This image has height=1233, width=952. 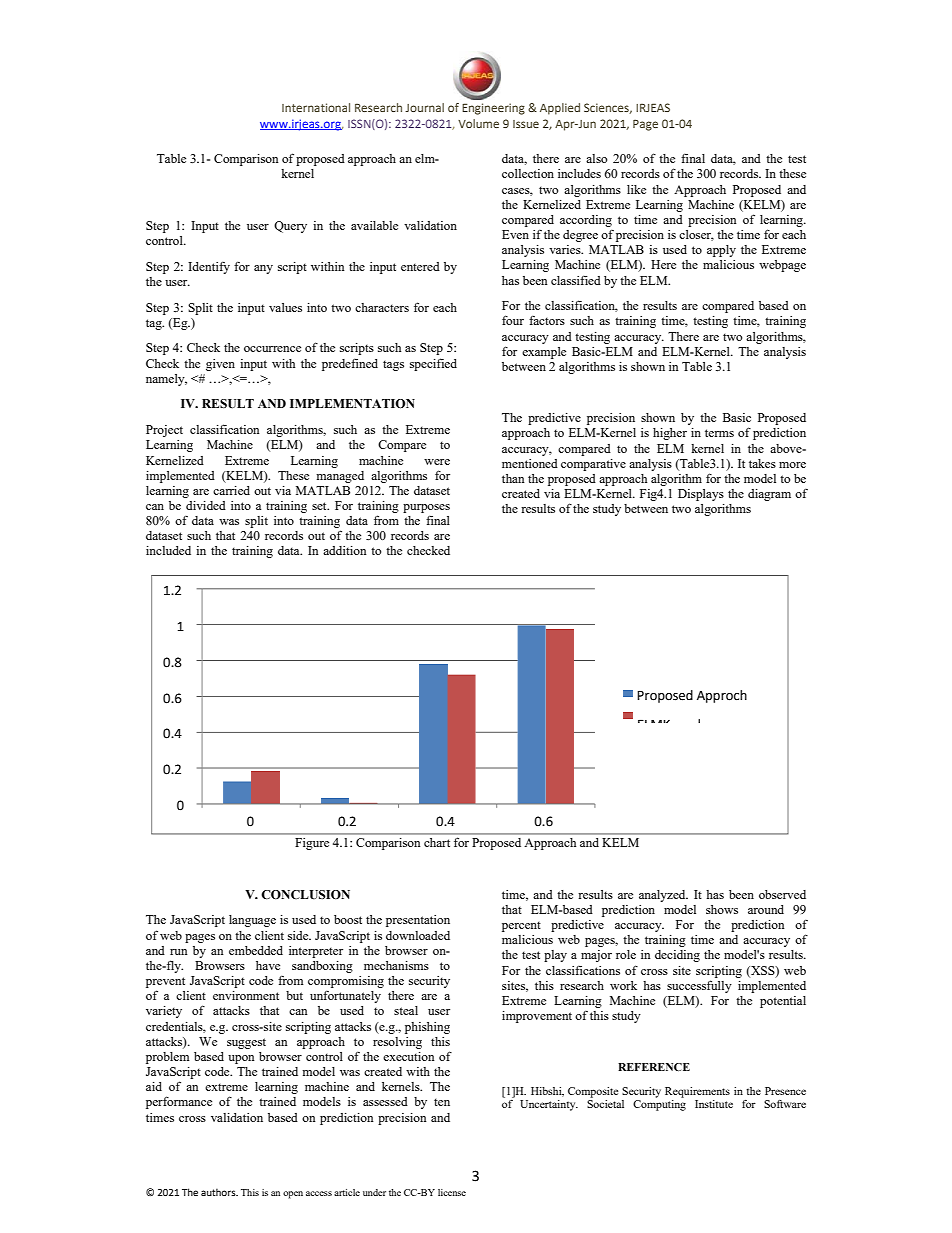 I want to click on analyzed, so click(x=663, y=896).
